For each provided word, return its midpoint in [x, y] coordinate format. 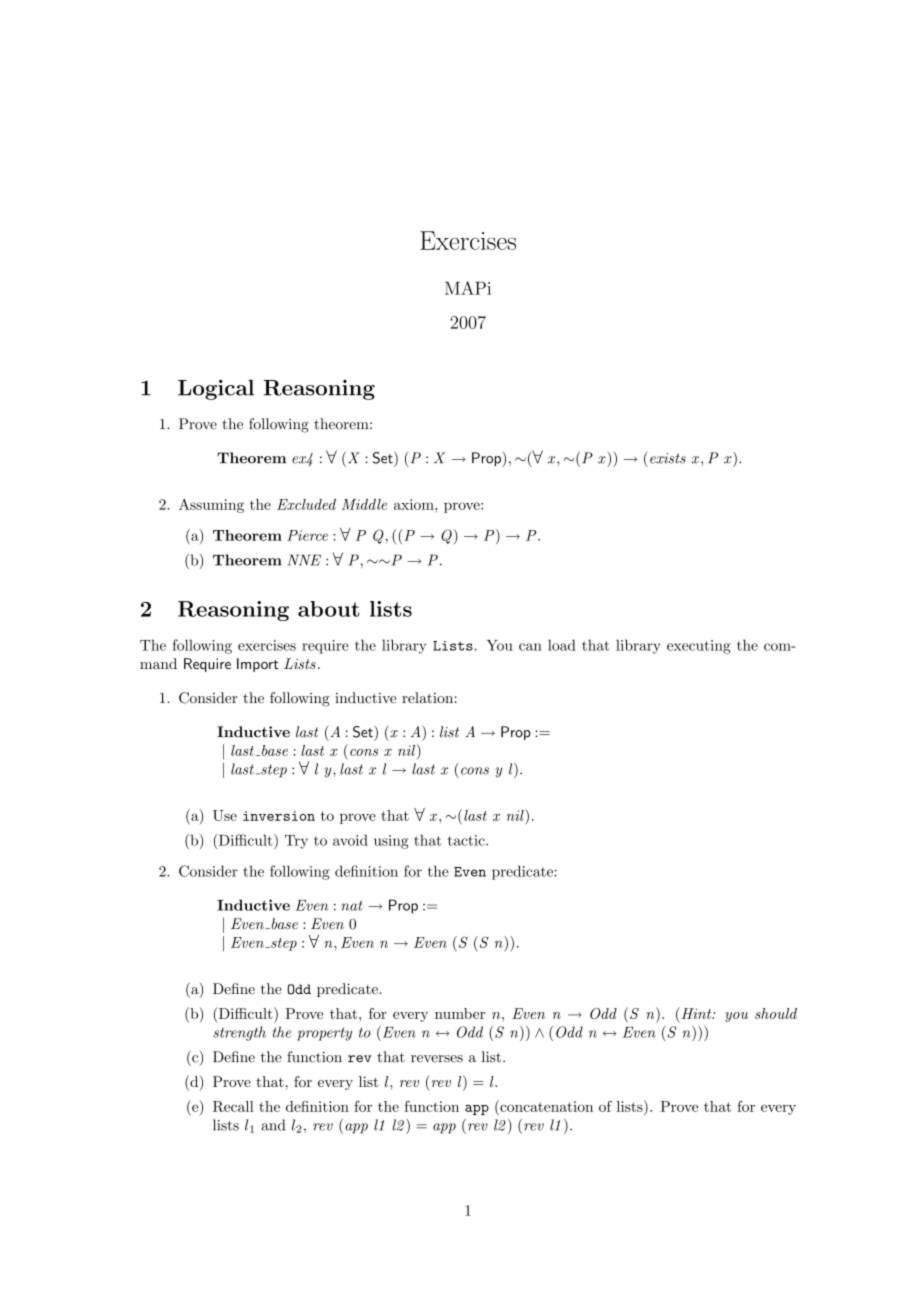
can [530, 647]
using [391, 842]
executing [699, 647]
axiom [415, 504]
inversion [279, 816]
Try [296, 842]
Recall [233, 1106]
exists [668, 458]
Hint [696, 1013]
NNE [304, 560]
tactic [467, 840]
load [562, 645]
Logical [216, 390]
